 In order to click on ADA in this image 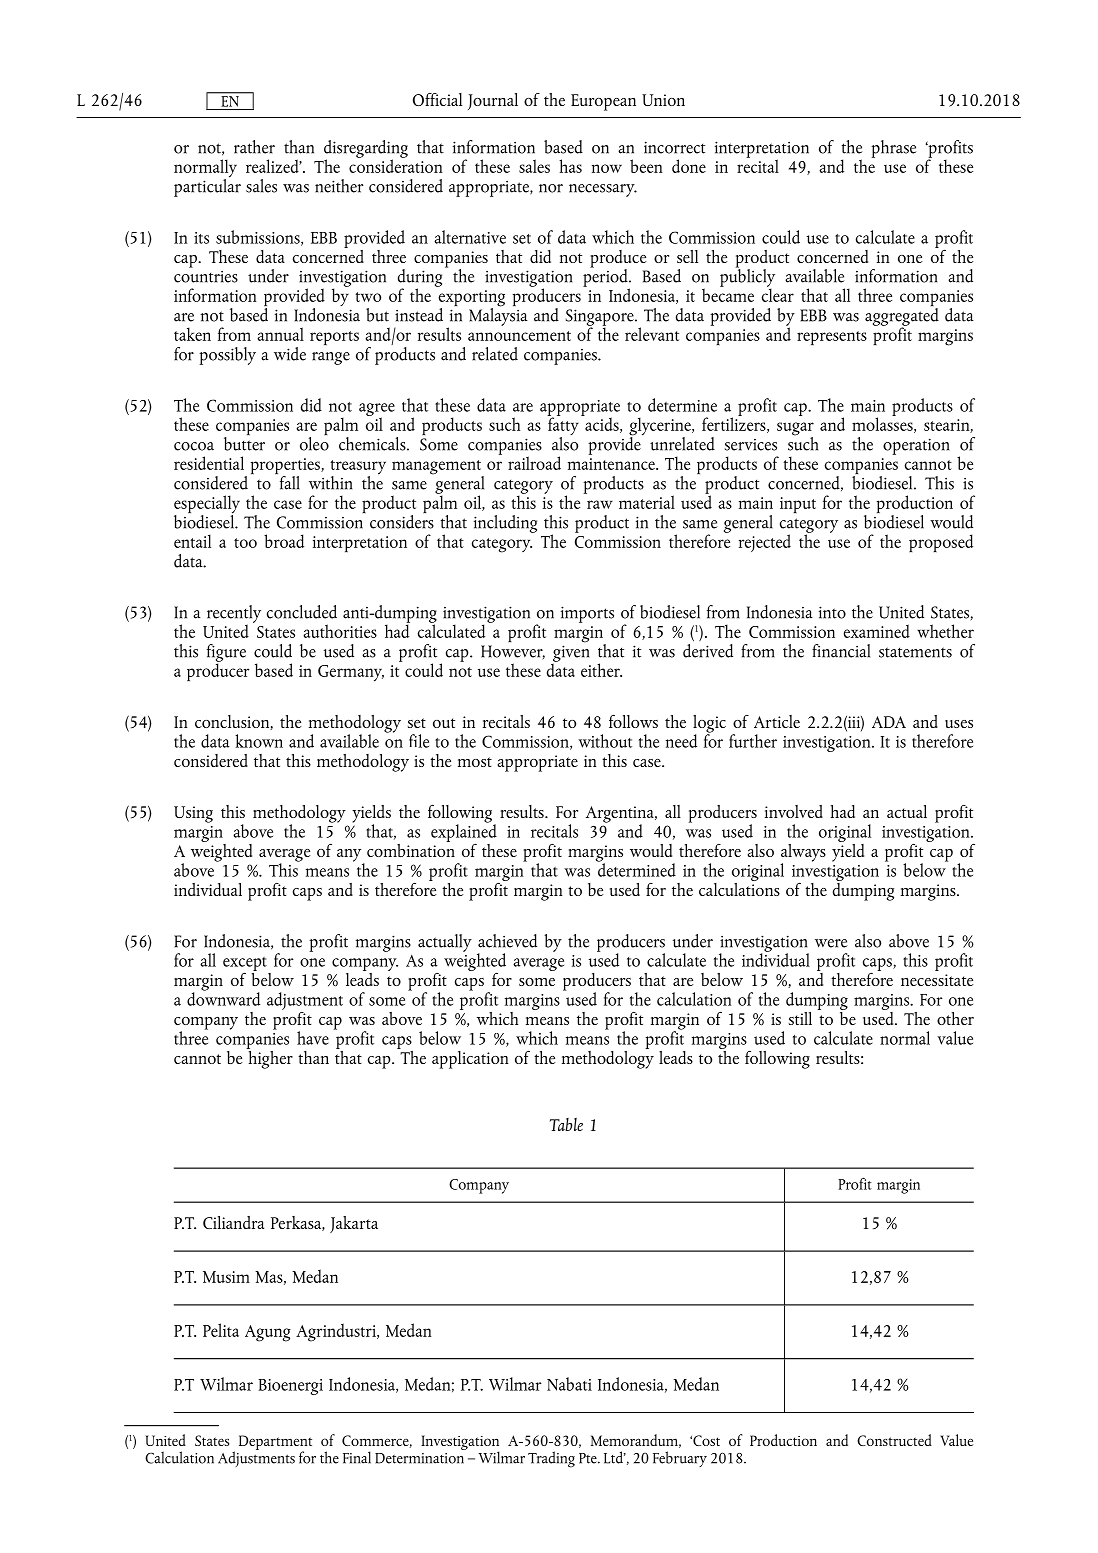, I will do `click(889, 722)`.
